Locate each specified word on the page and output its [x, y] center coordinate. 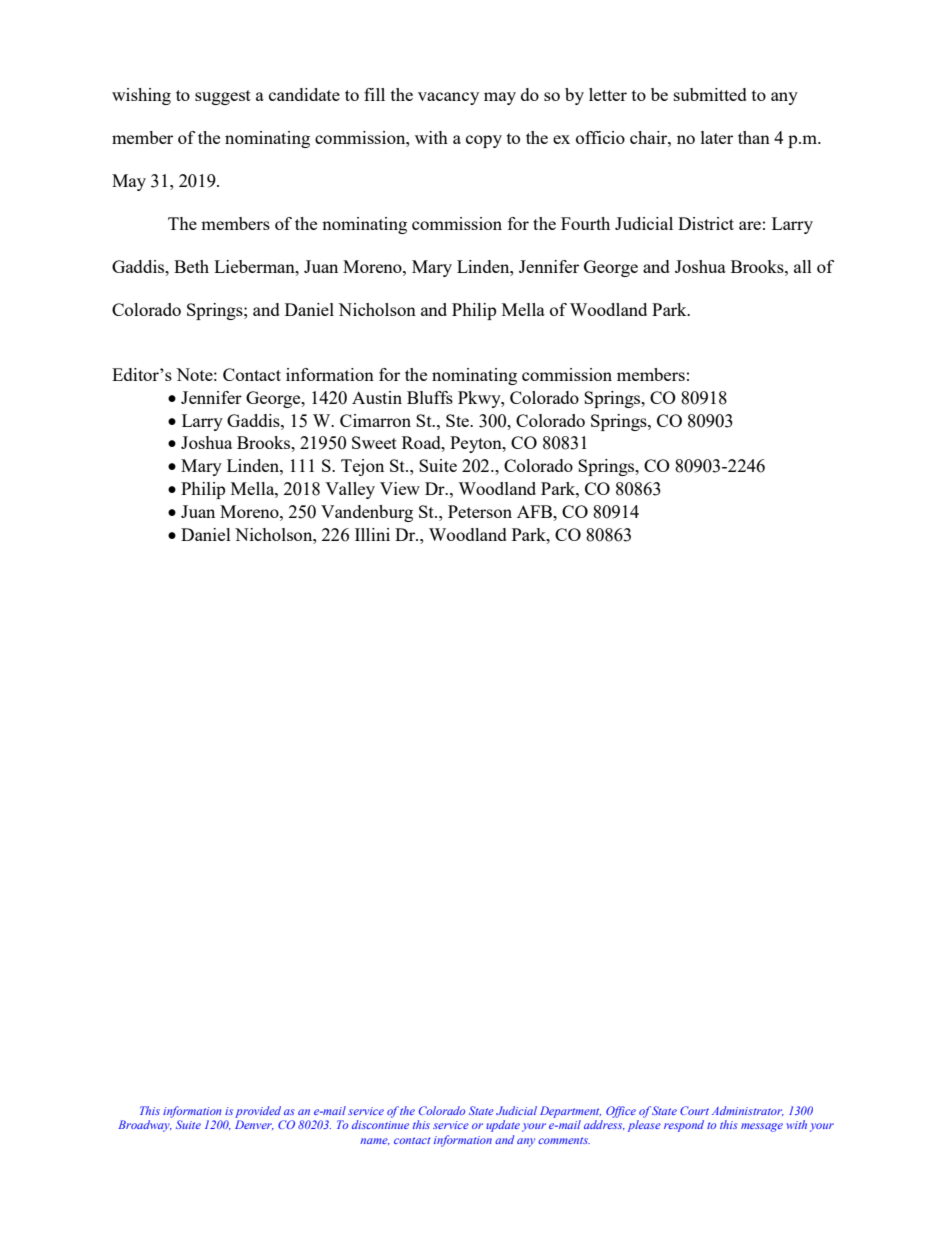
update [503, 1126]
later [717, 137]
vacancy [448, 98]
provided [258, 1112]
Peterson [480, 511]
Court [694, 1110]
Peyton [477, 444]
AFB [535, 511]
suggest [223, 97]
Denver [254, 1125]
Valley [350, 490]
